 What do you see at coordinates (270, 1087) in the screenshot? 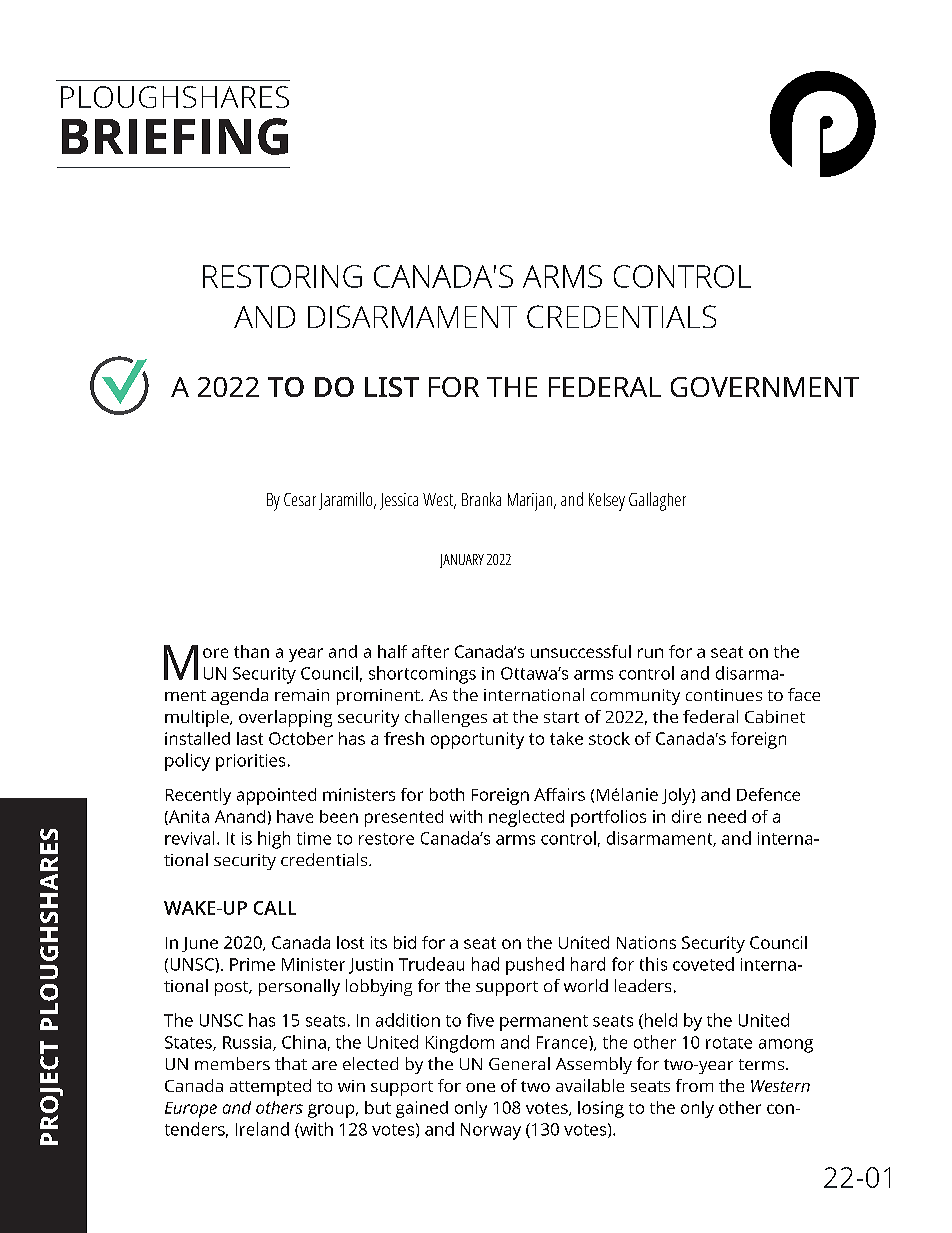
I see `attempted` at bounding box center [270, 1087].
